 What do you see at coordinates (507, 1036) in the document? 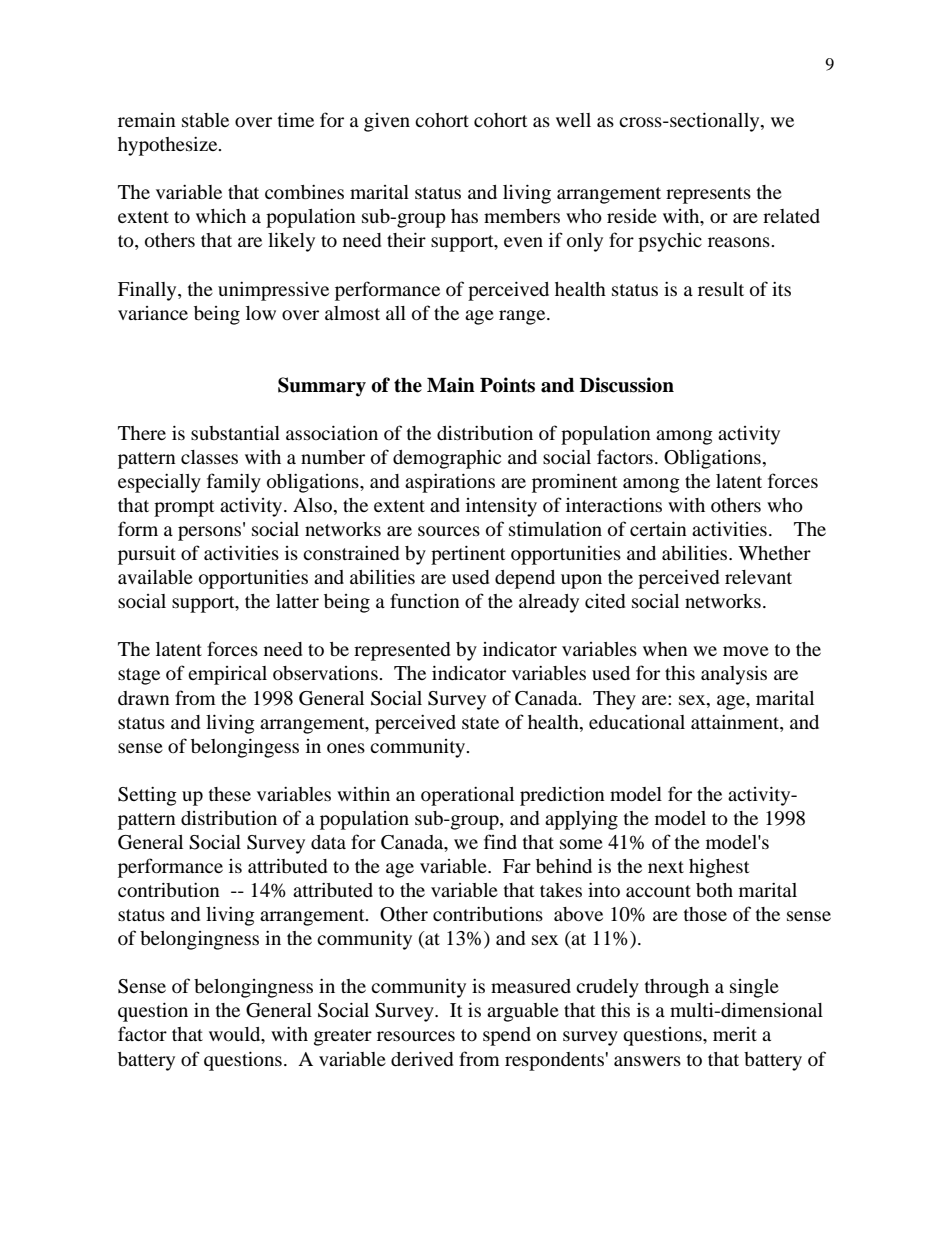
I see `spend` at bounding box center [507, 1036].
